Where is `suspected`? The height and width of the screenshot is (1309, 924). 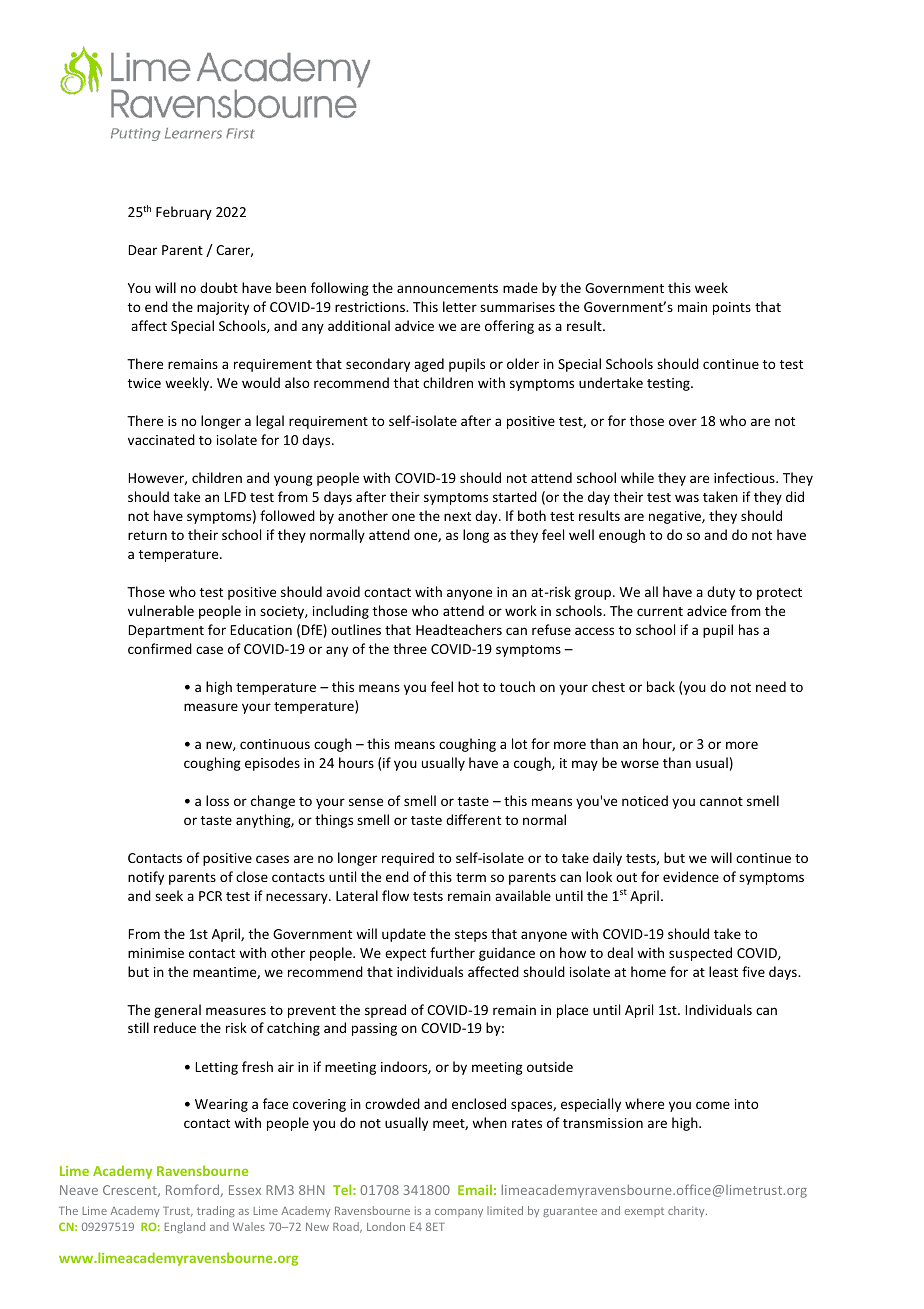
suspected is located at coordinates (700, 954).
